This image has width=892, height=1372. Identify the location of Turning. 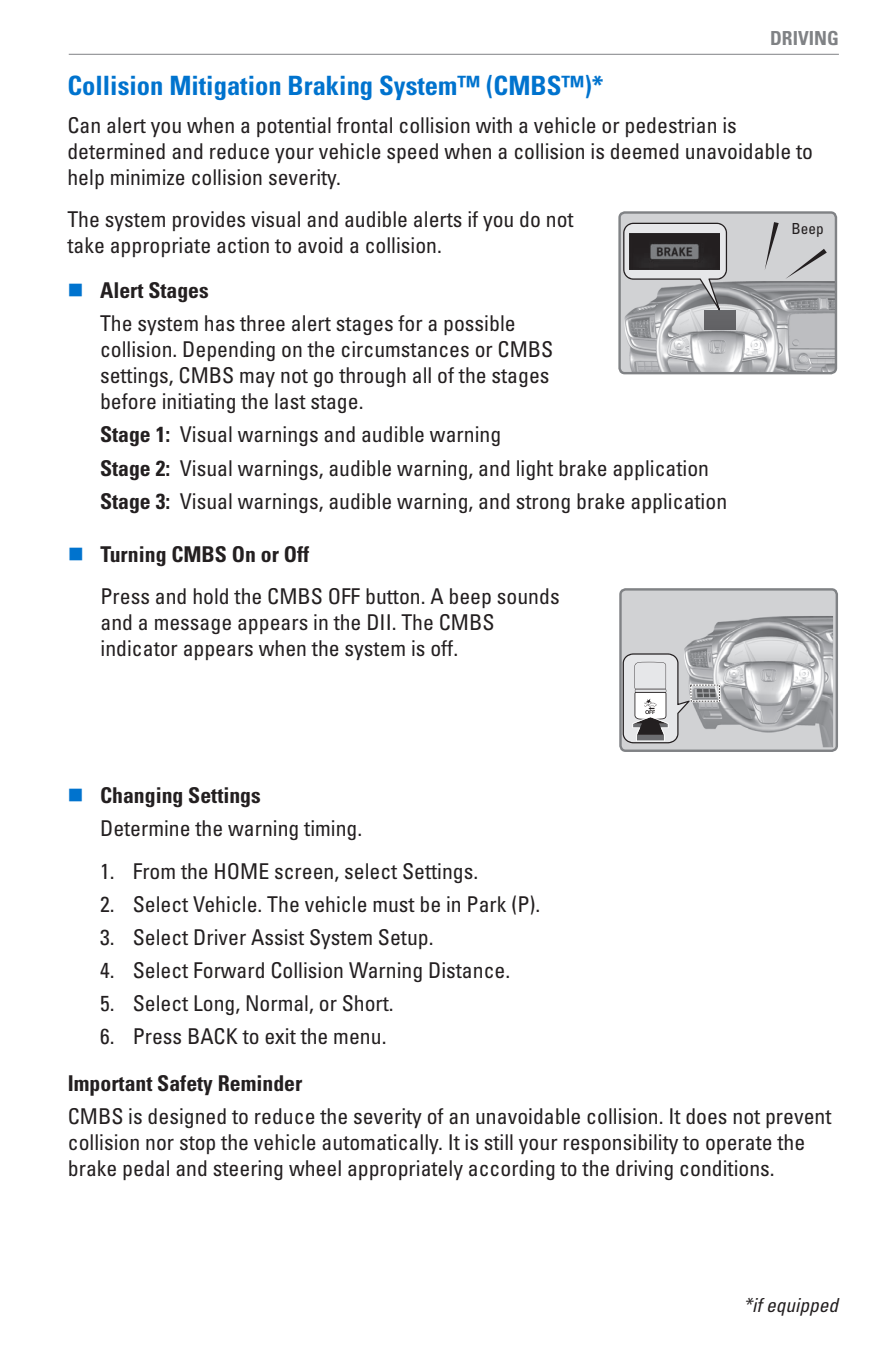
(133, 556).
